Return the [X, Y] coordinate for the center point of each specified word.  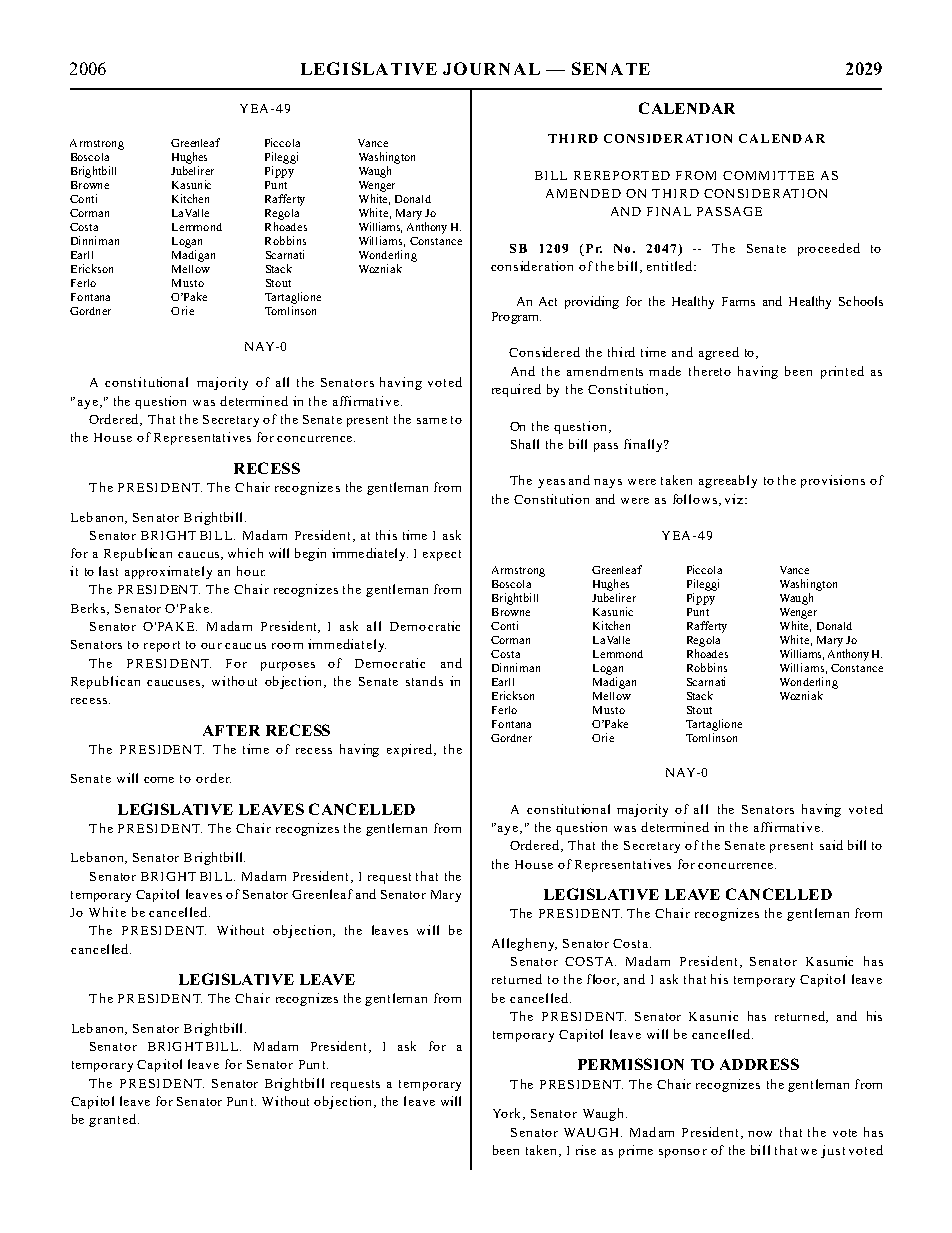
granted [112, 1120]
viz [735, 499]
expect [442, 555]
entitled [671, 266]
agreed [719, 353]
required [516, 390]
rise [586, 1150]
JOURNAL [491, 68]
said [831, 845]
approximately [168, 572]
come [159, 780]
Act [548, 301]
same [432, 421]
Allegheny [524, 944]
